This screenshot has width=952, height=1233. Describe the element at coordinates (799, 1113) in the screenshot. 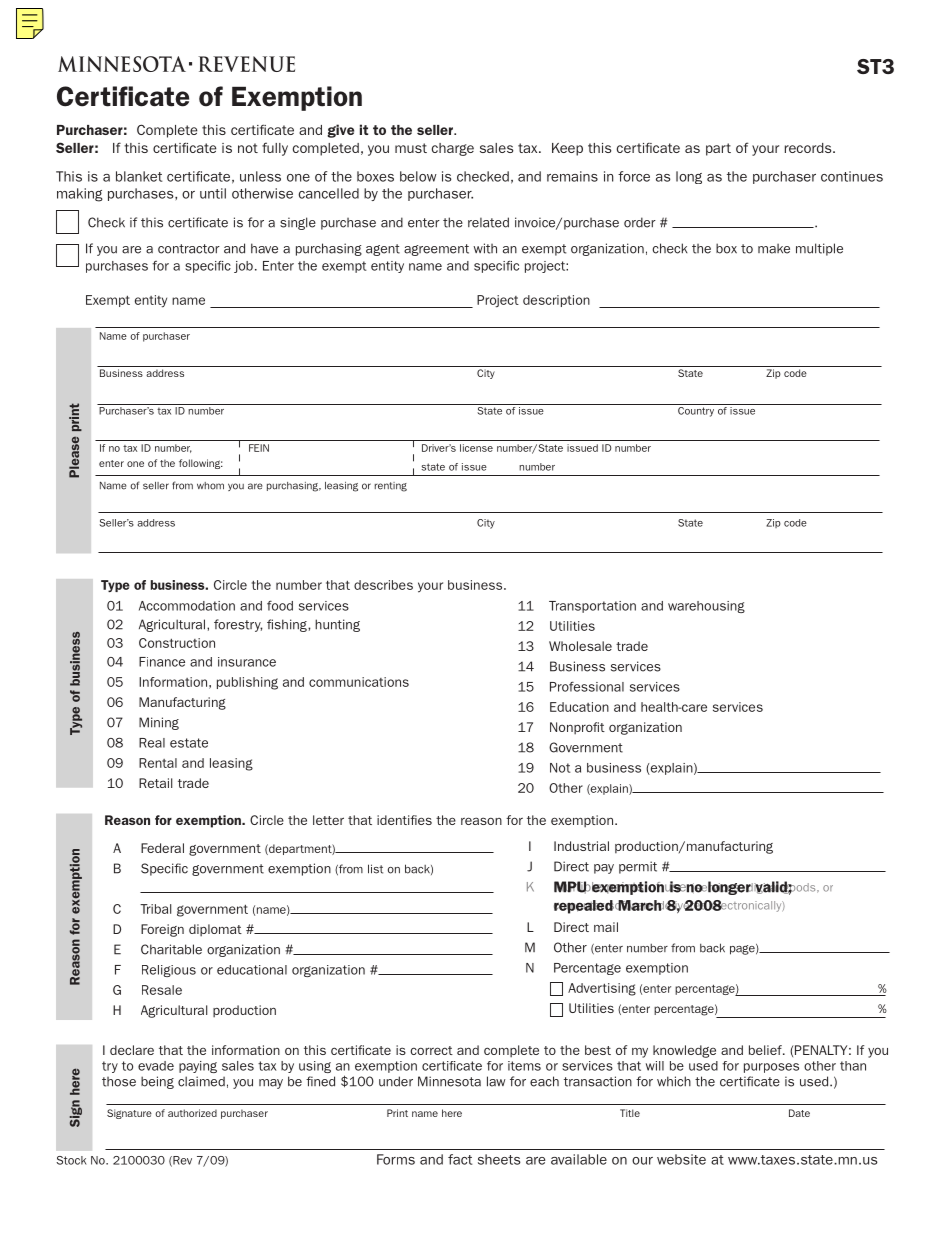

I see `Date` at that location.
